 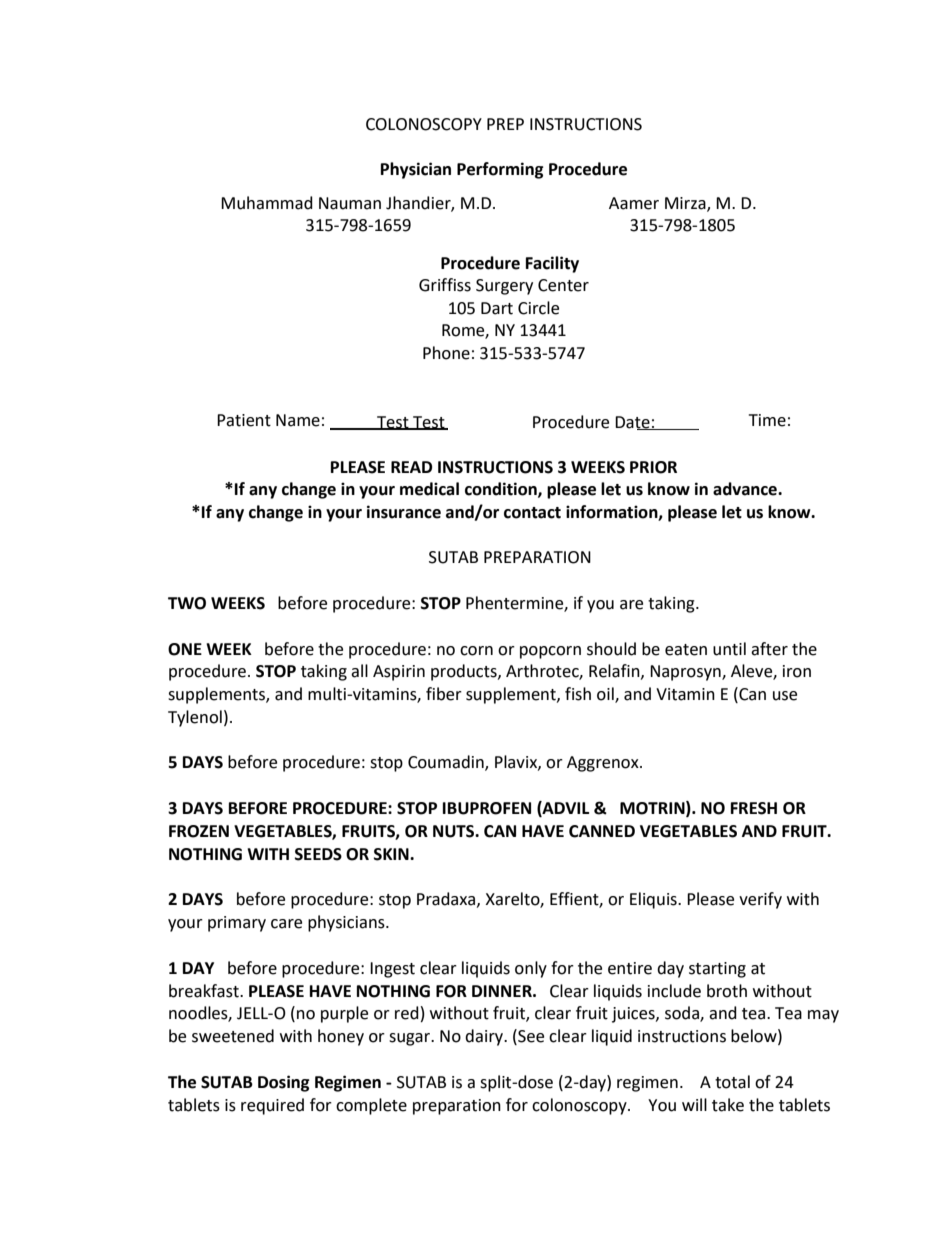 What do you see at coordinates (487, 808) in the screenshot?
I see `IBUPROFEN` at bounding box center [487, 808].
